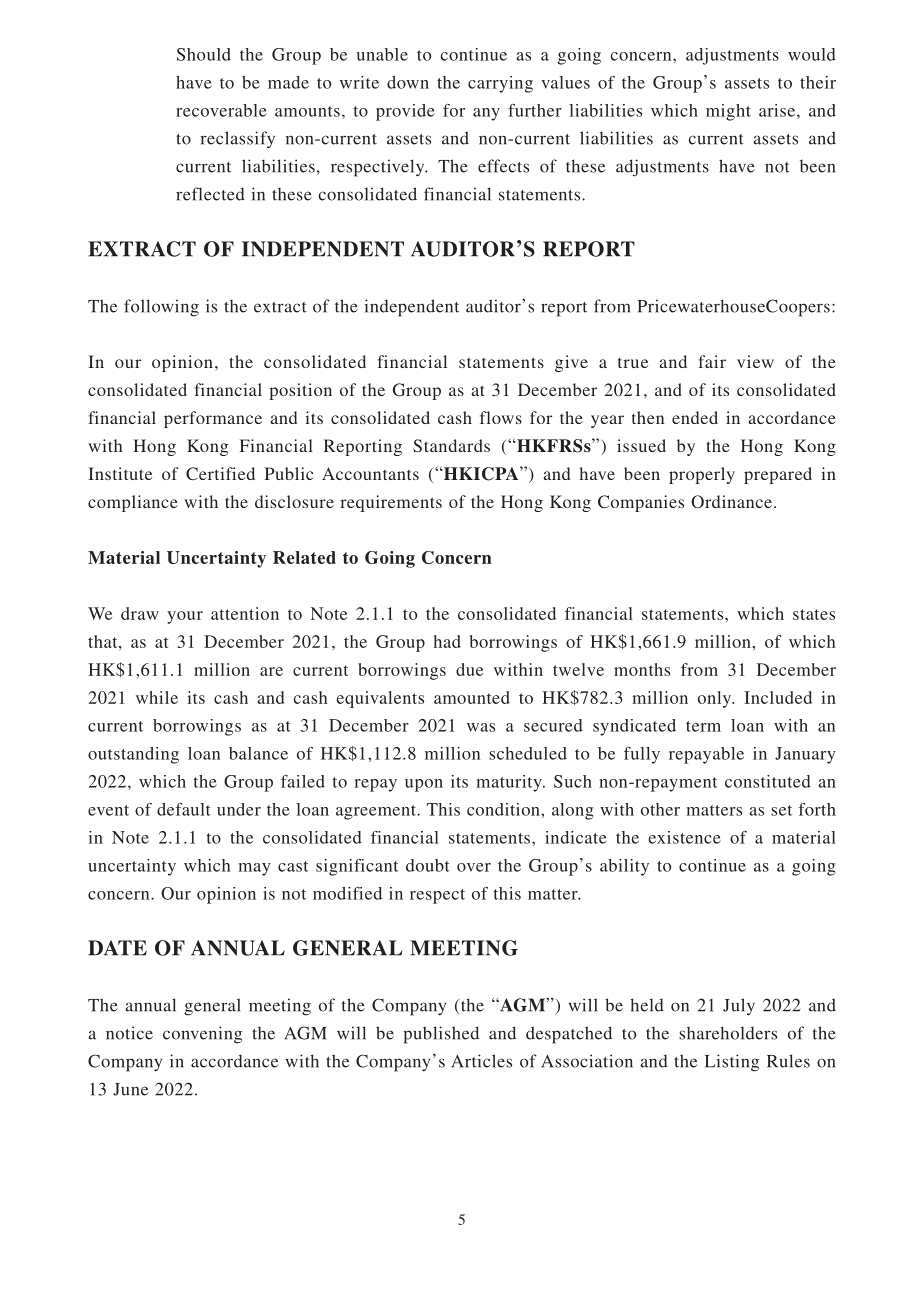  What do you see at coordinates (728, 112) in the image?
I see `might` at bounding box center [728, 112].
